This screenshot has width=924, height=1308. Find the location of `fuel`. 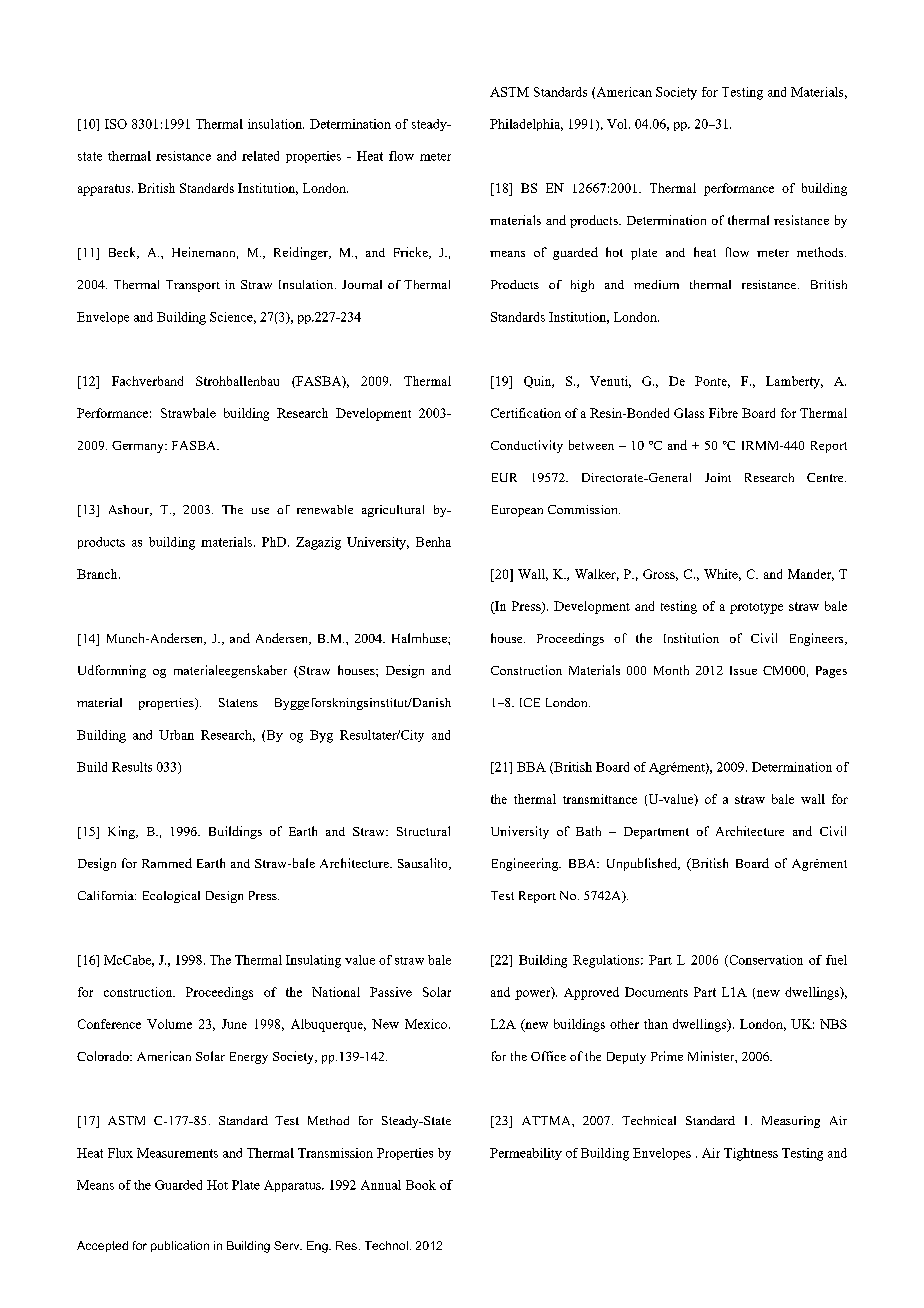

fuel is located at coordinates (836, 960).
